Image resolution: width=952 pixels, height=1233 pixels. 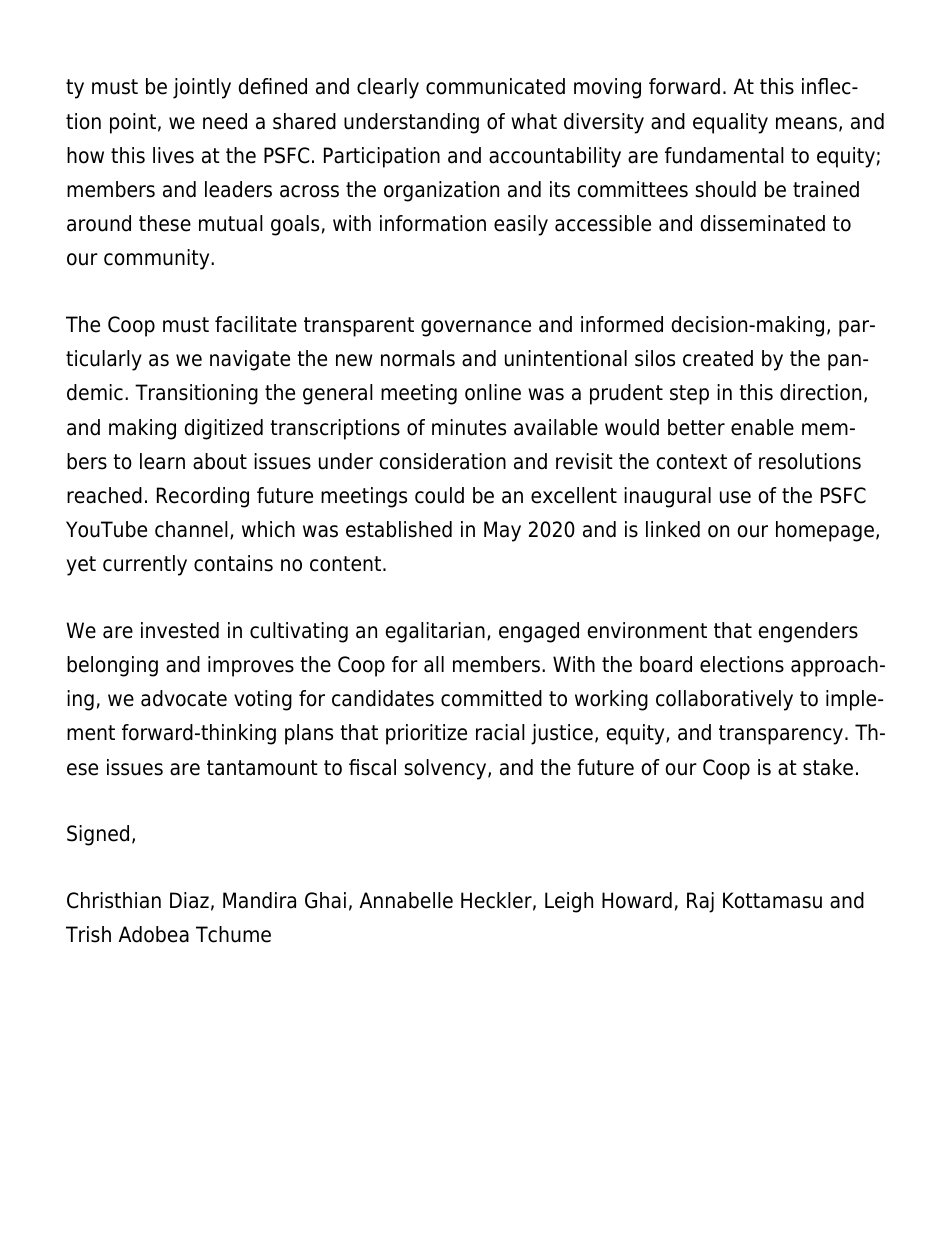 I want to click on equality, so click(x=730, y=123).
